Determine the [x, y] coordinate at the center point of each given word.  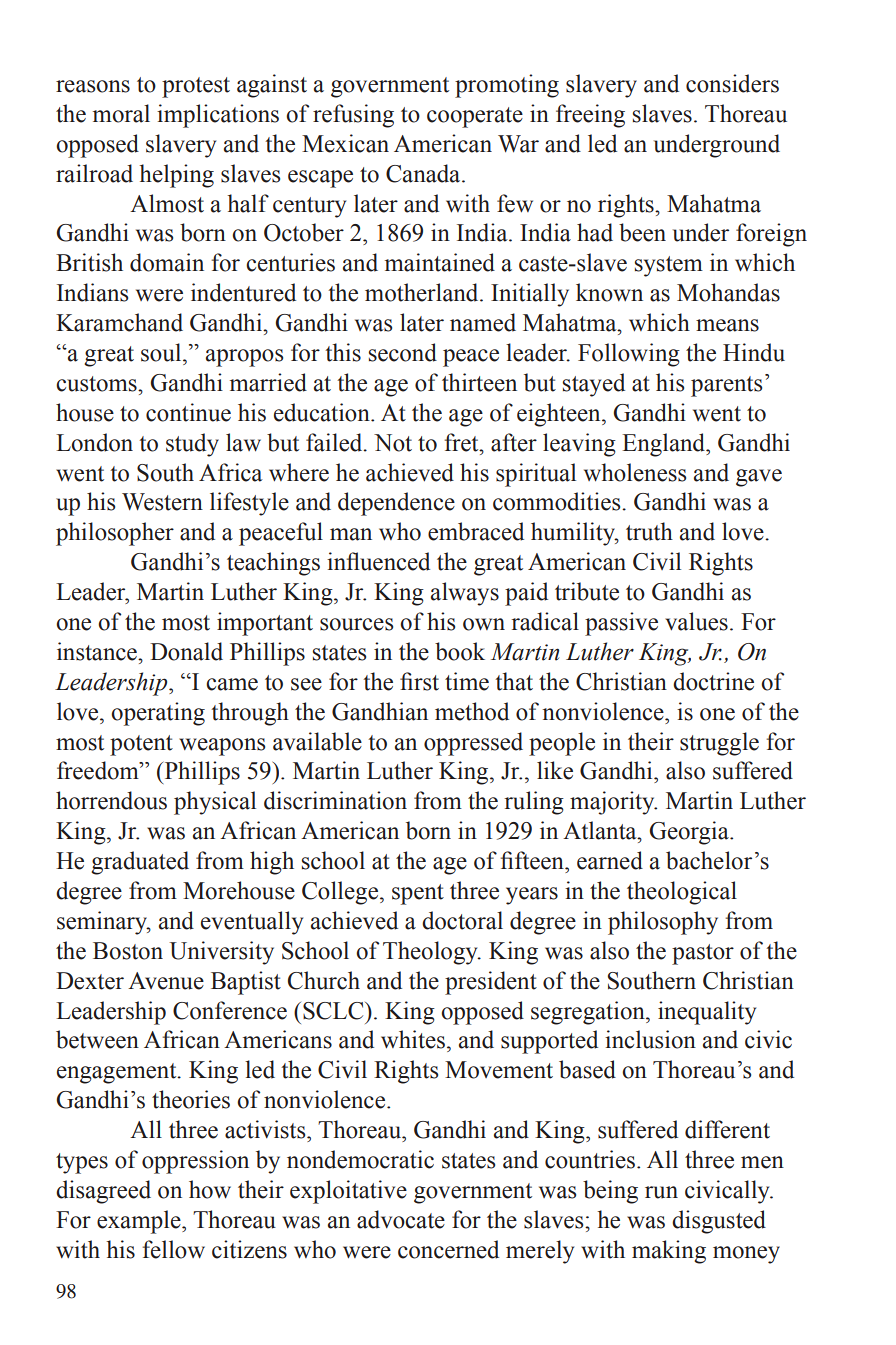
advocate [401, 1219]
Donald [186, 651]
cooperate [475, 117]
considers [732, 83]
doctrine [713, 681]
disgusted [719, 1222]
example [140, 1222]
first [419, 681]
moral [121, 113]
